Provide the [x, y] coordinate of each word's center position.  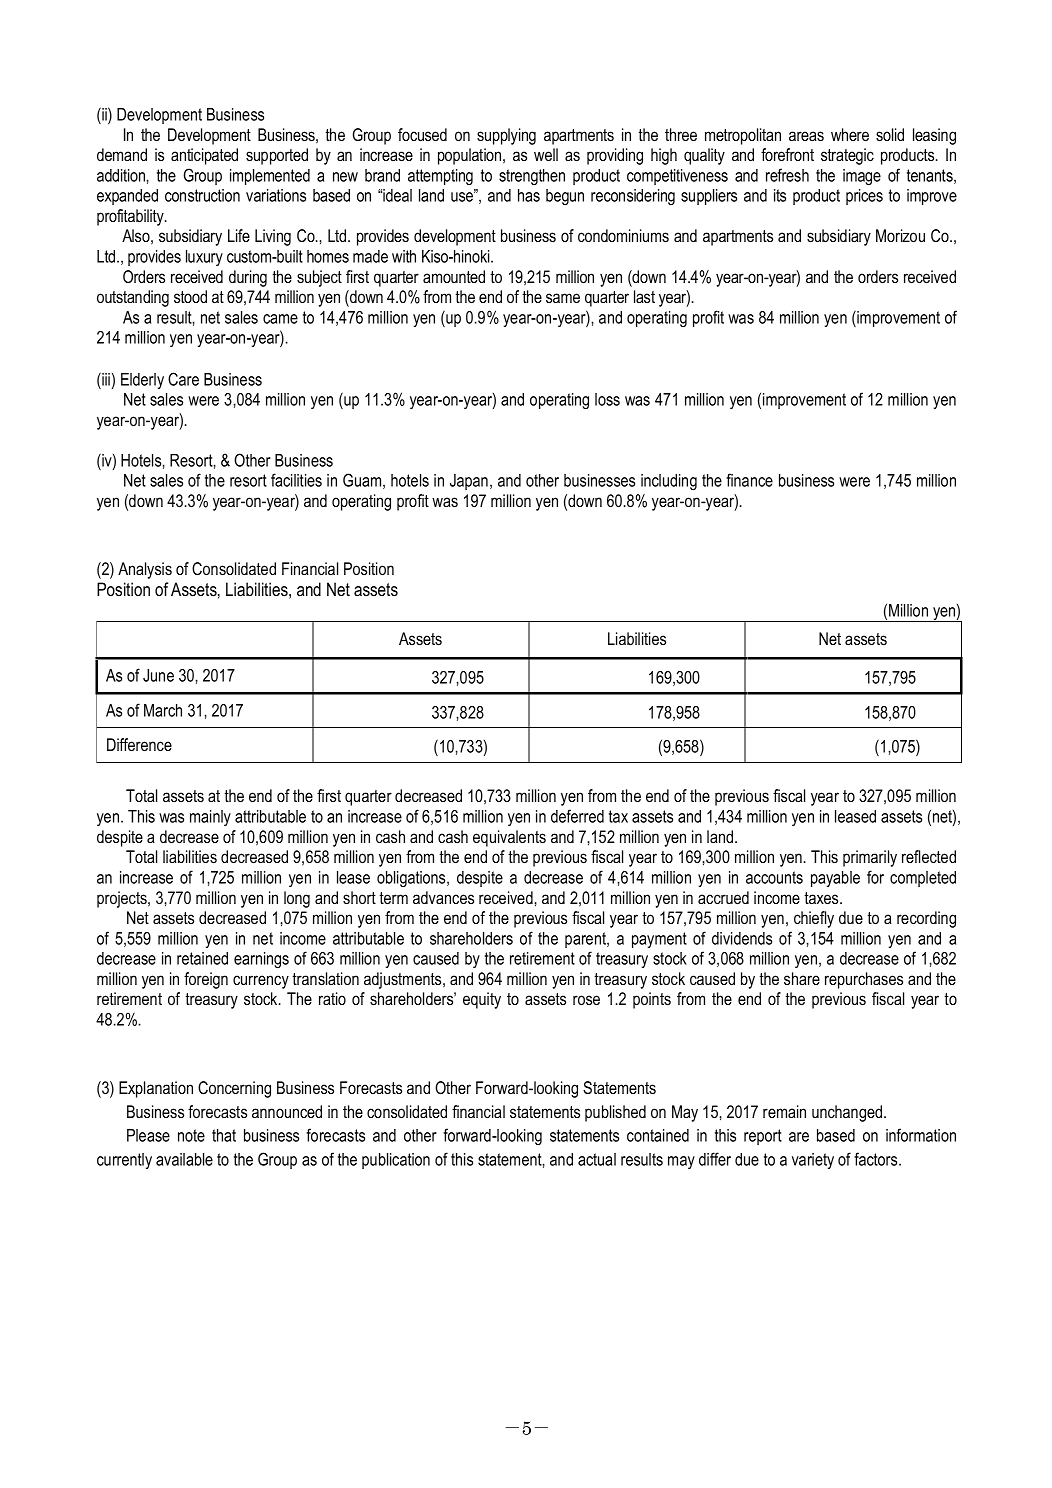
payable [835, 879]
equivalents [509, 838]
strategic [847, 156]
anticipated [204, 156]
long [297, 899]
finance [749, 480]
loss [607, 399]
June [158, 675]
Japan [469, 482]
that [224, 1135]
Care [183, 379]
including [669, 482]
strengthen [532, 177]
